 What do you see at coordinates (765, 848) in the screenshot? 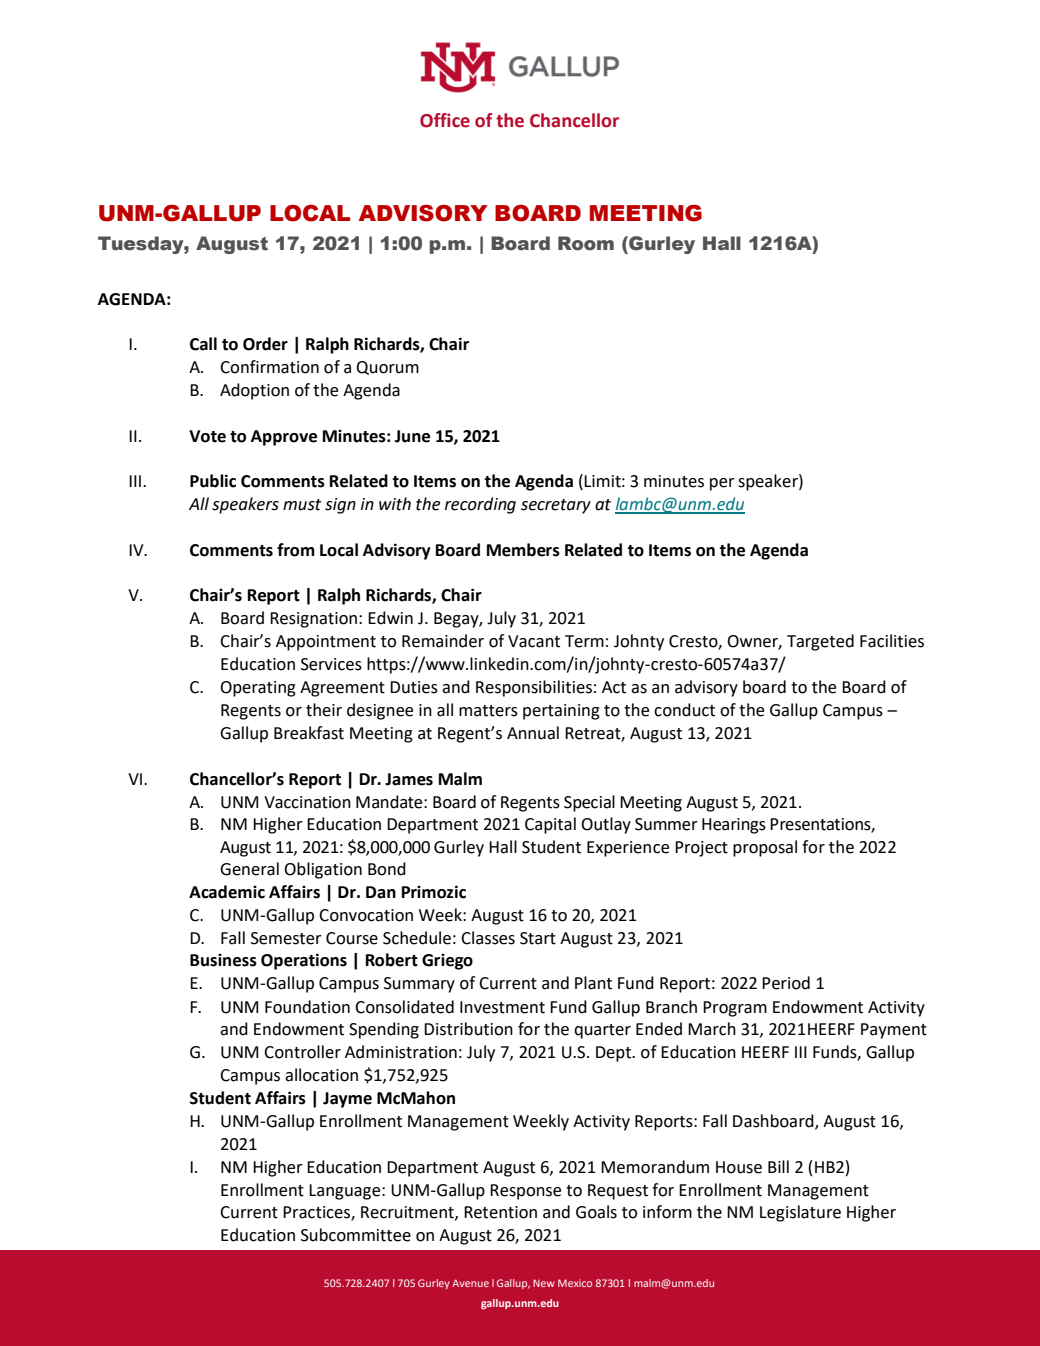
I see `proposal` at bounding box center [765, 848].
